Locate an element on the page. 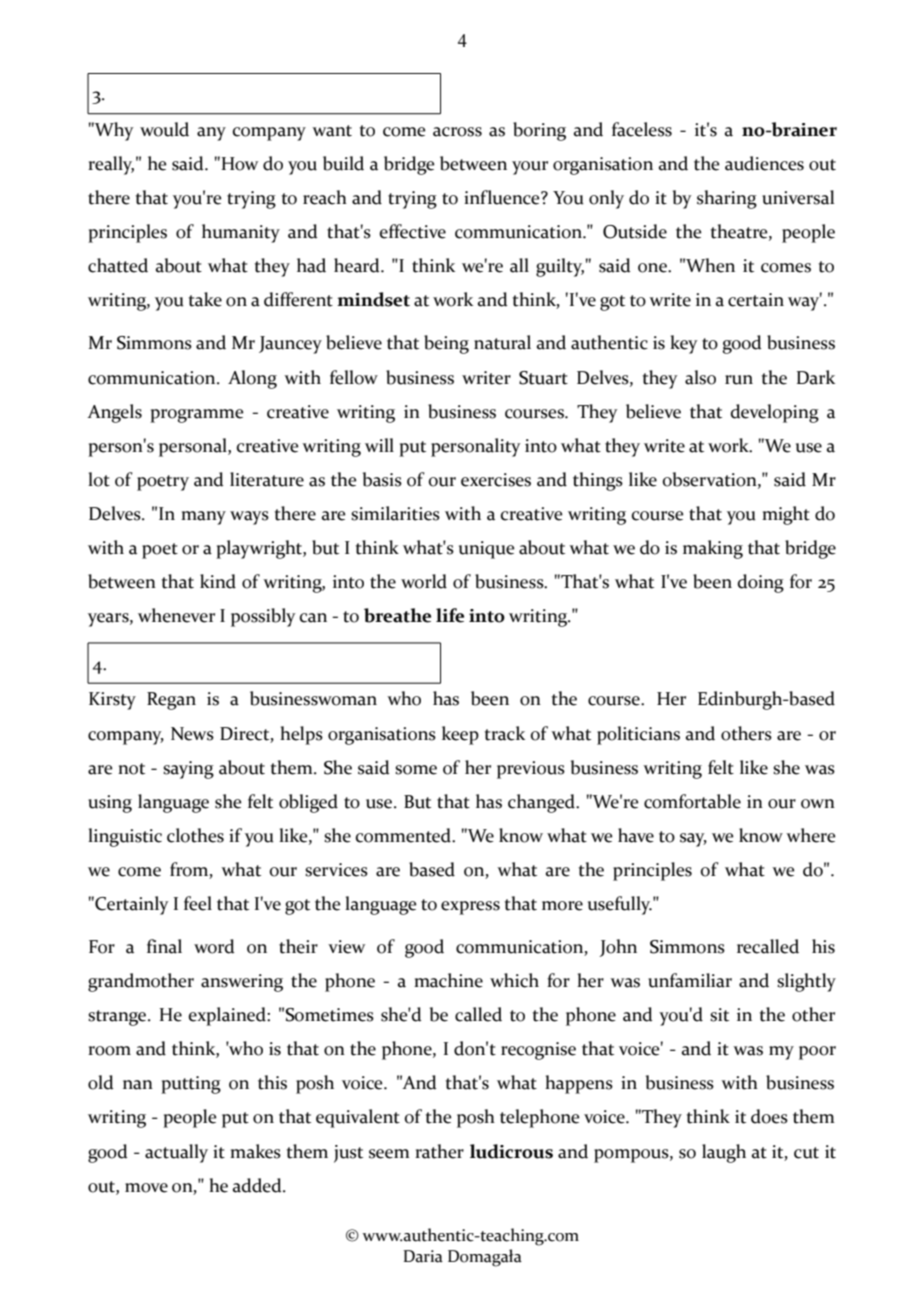 The width and height of the image is (924, 1308). keep is located at coordinates (460, 735).
